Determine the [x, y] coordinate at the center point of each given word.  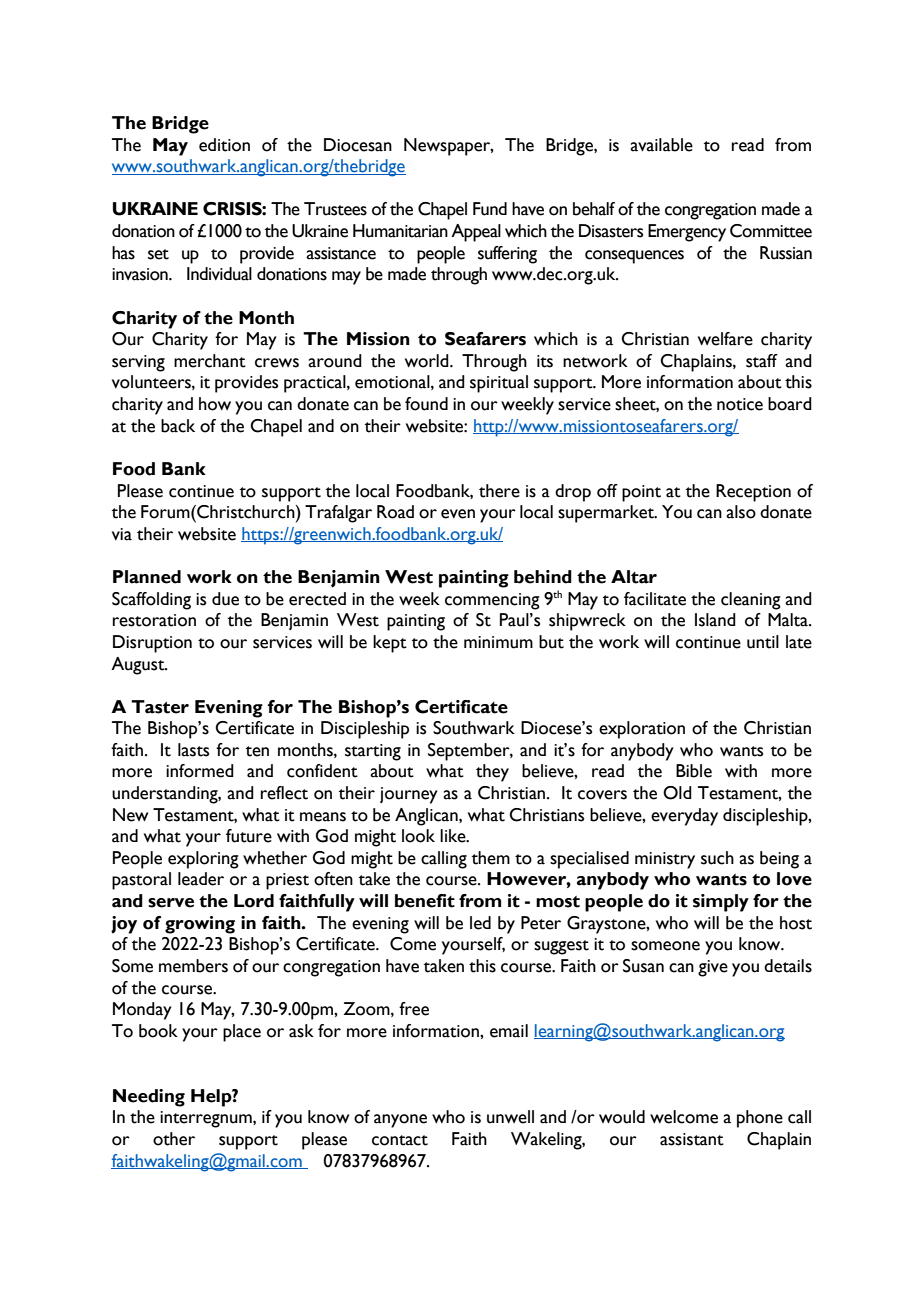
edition [224, 145]
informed [200, 771]
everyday [684, 817]
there [499, 491]
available [661, 145]
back [178, 426]
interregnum [207, 1119]
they [492, 773]
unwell [510, 1117]
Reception [753, 493]
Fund [490, 209]
